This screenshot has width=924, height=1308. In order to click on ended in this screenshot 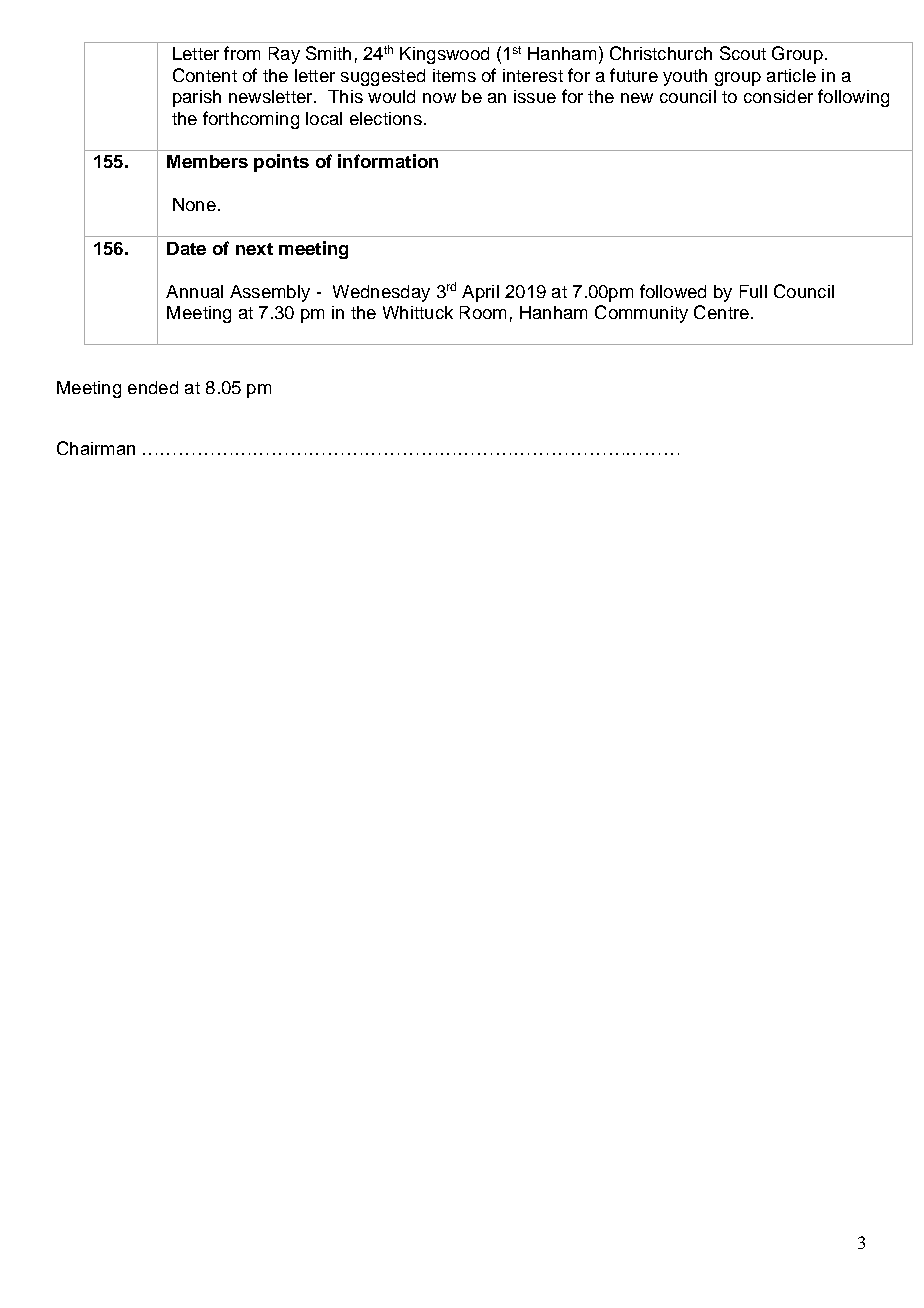, I will do `click(153, 387)`.
